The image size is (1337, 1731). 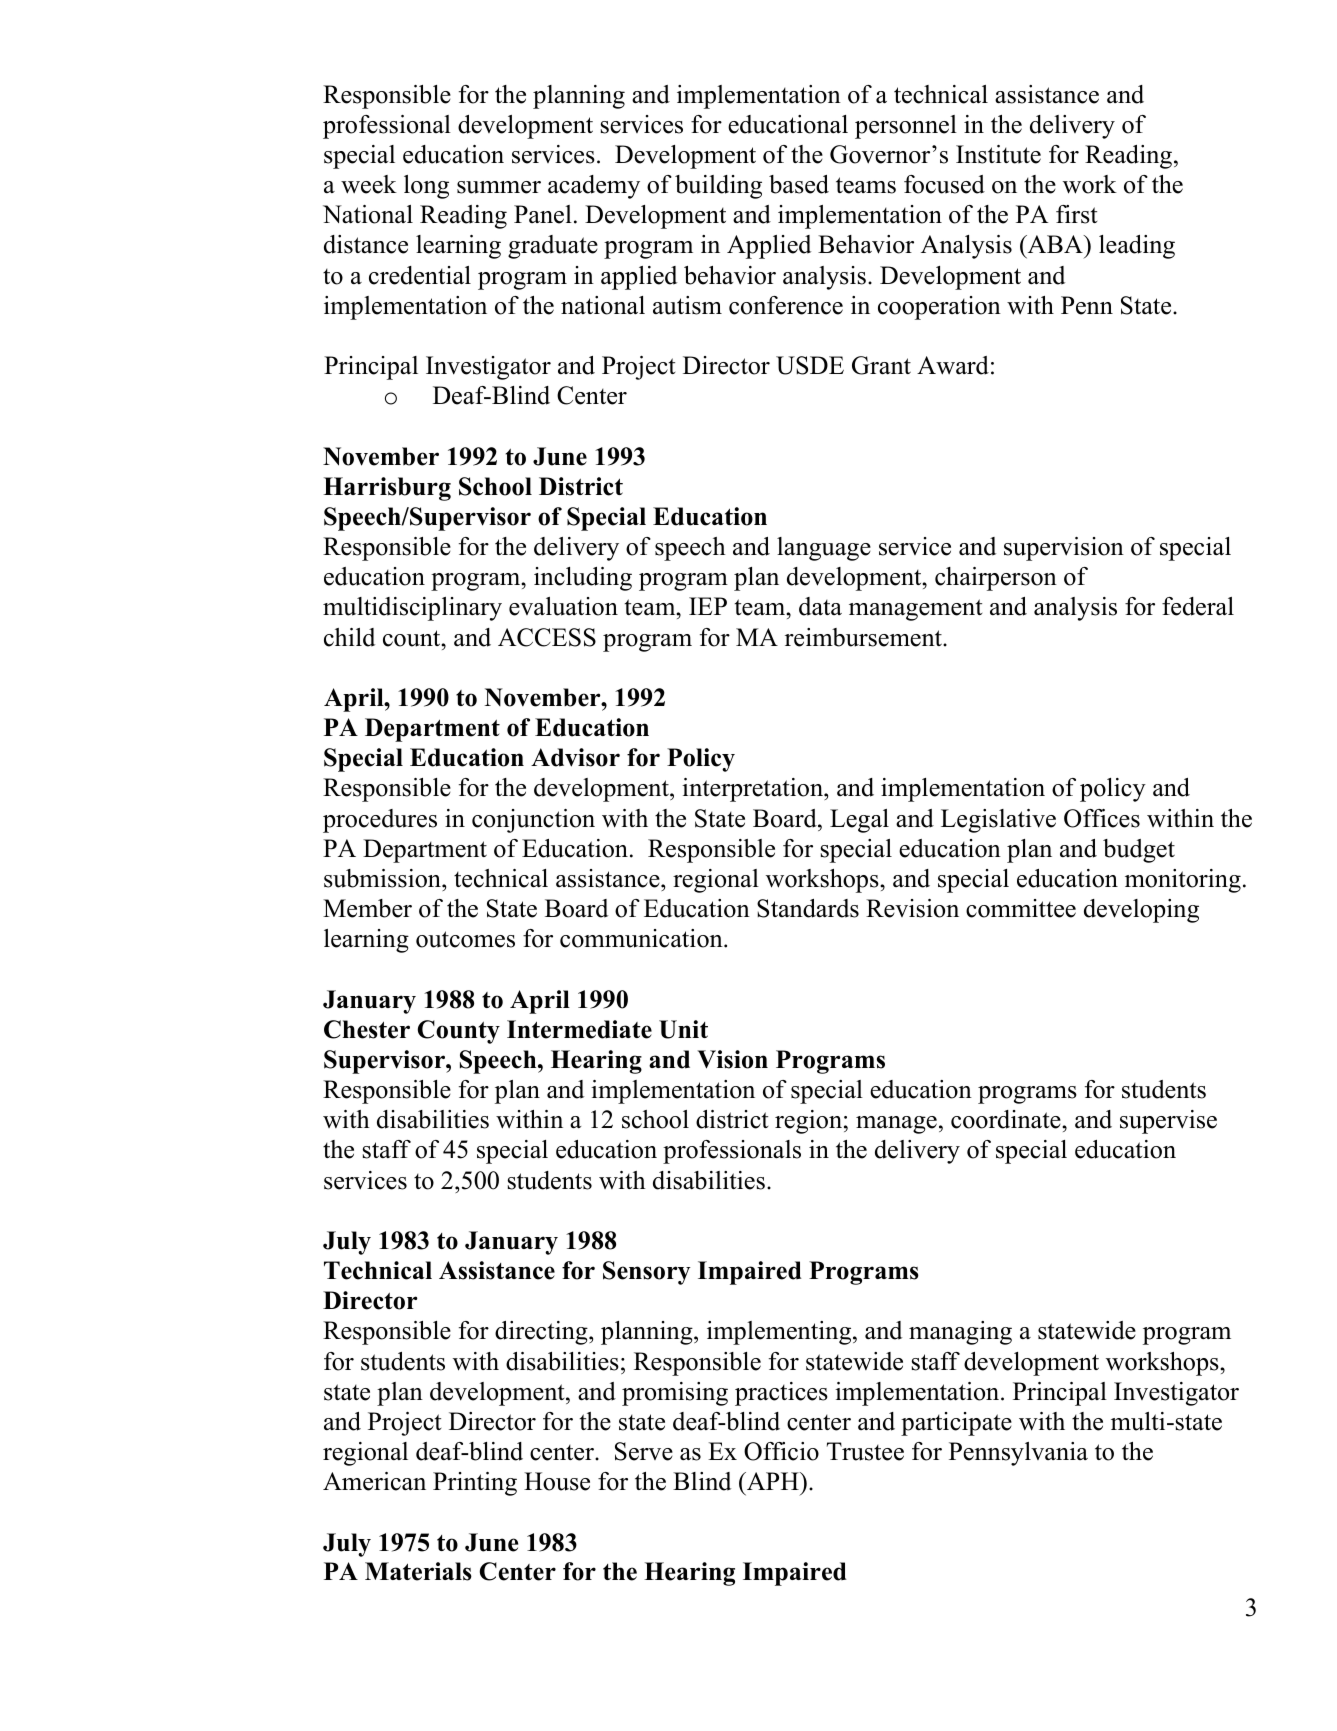 I want to click on Offices, so click(x=1102, y=818).
